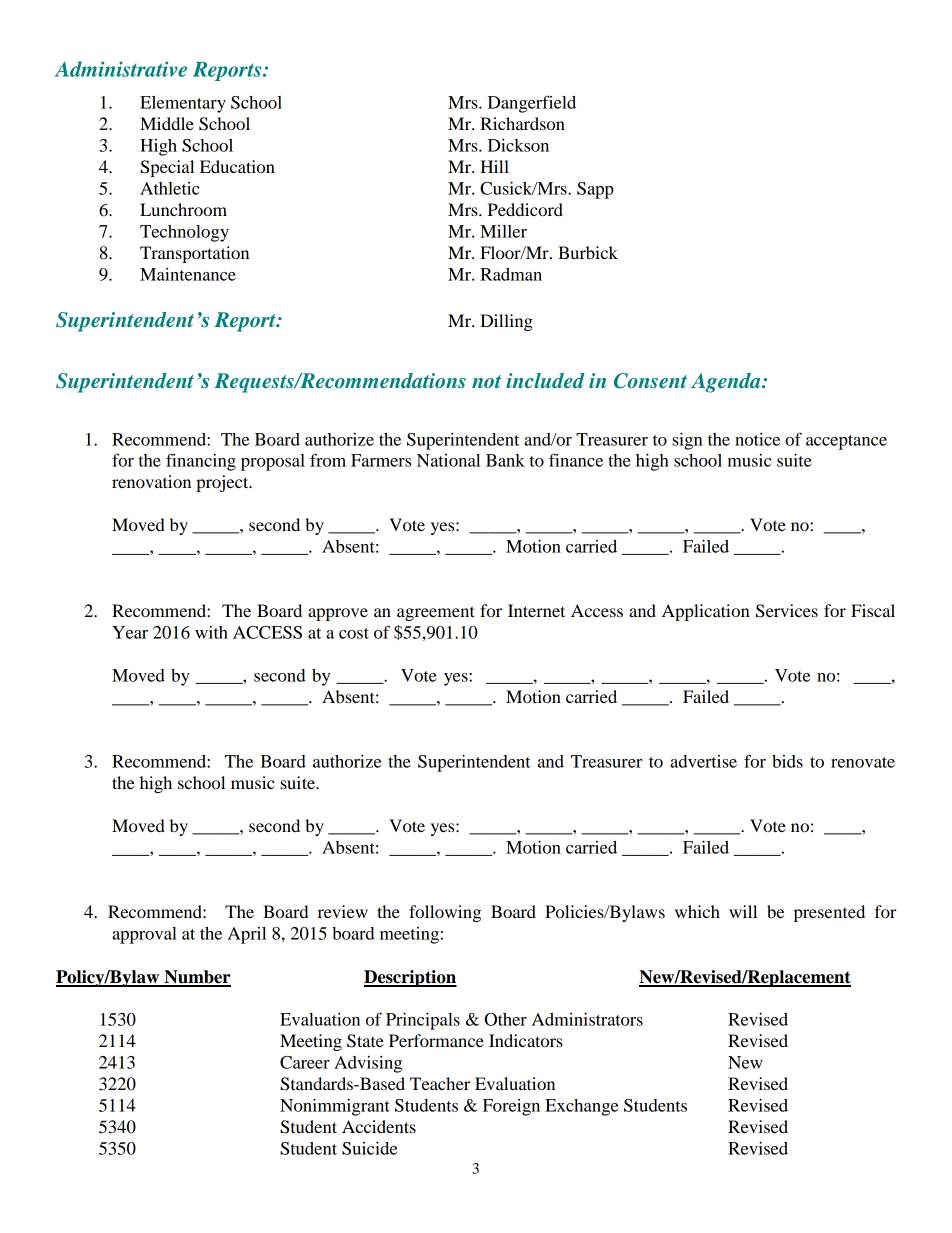 The image size is (952, 1233). I want to click on Exchange, so click(581, 1107).
